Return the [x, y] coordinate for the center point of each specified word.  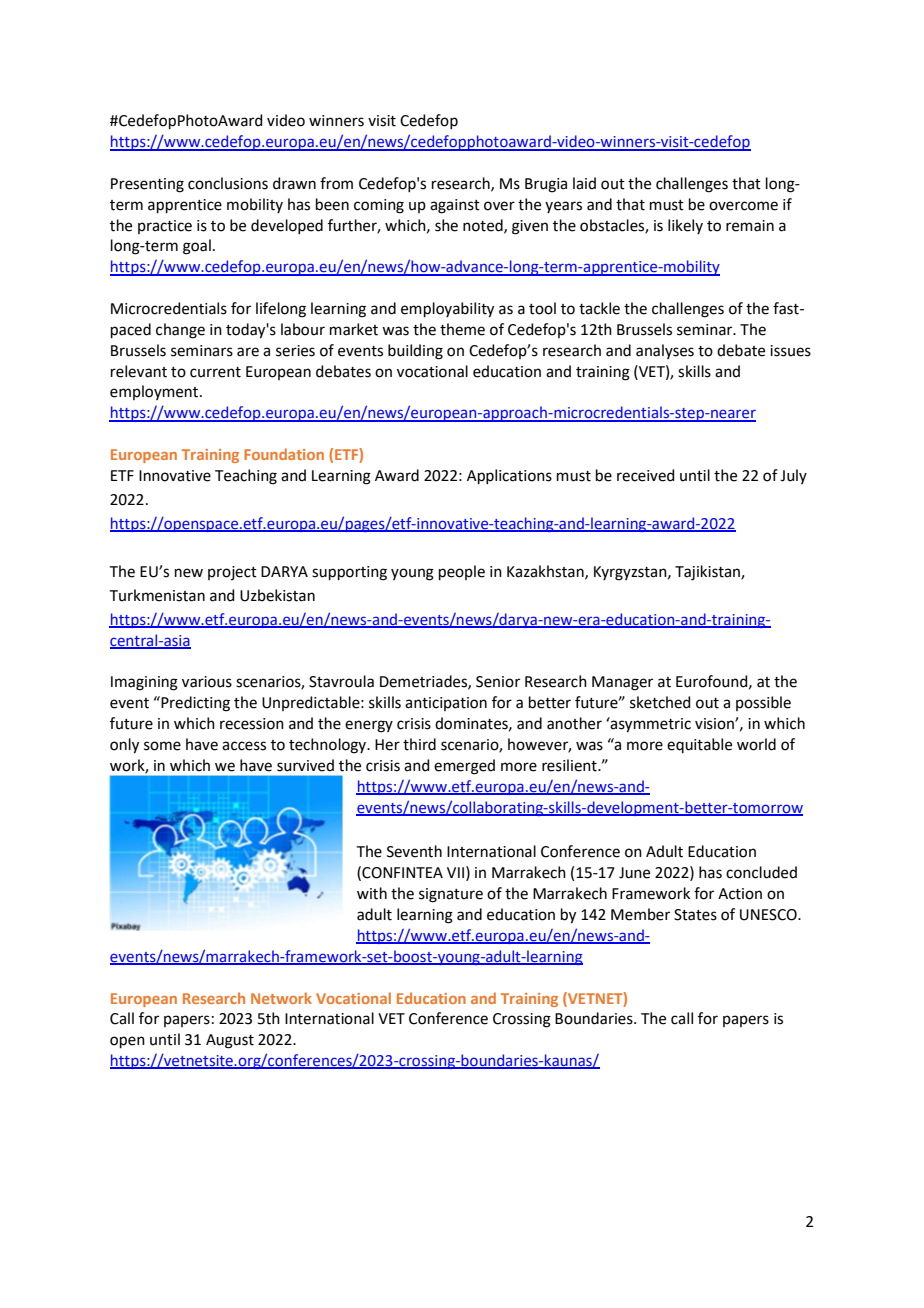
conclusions [228, 183]
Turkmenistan [157, 595]
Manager [622, 683]
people [462, 572]
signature [451, 895]
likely [685, 226]
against [455, 206]
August [230, 1041]
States [695, 915]
